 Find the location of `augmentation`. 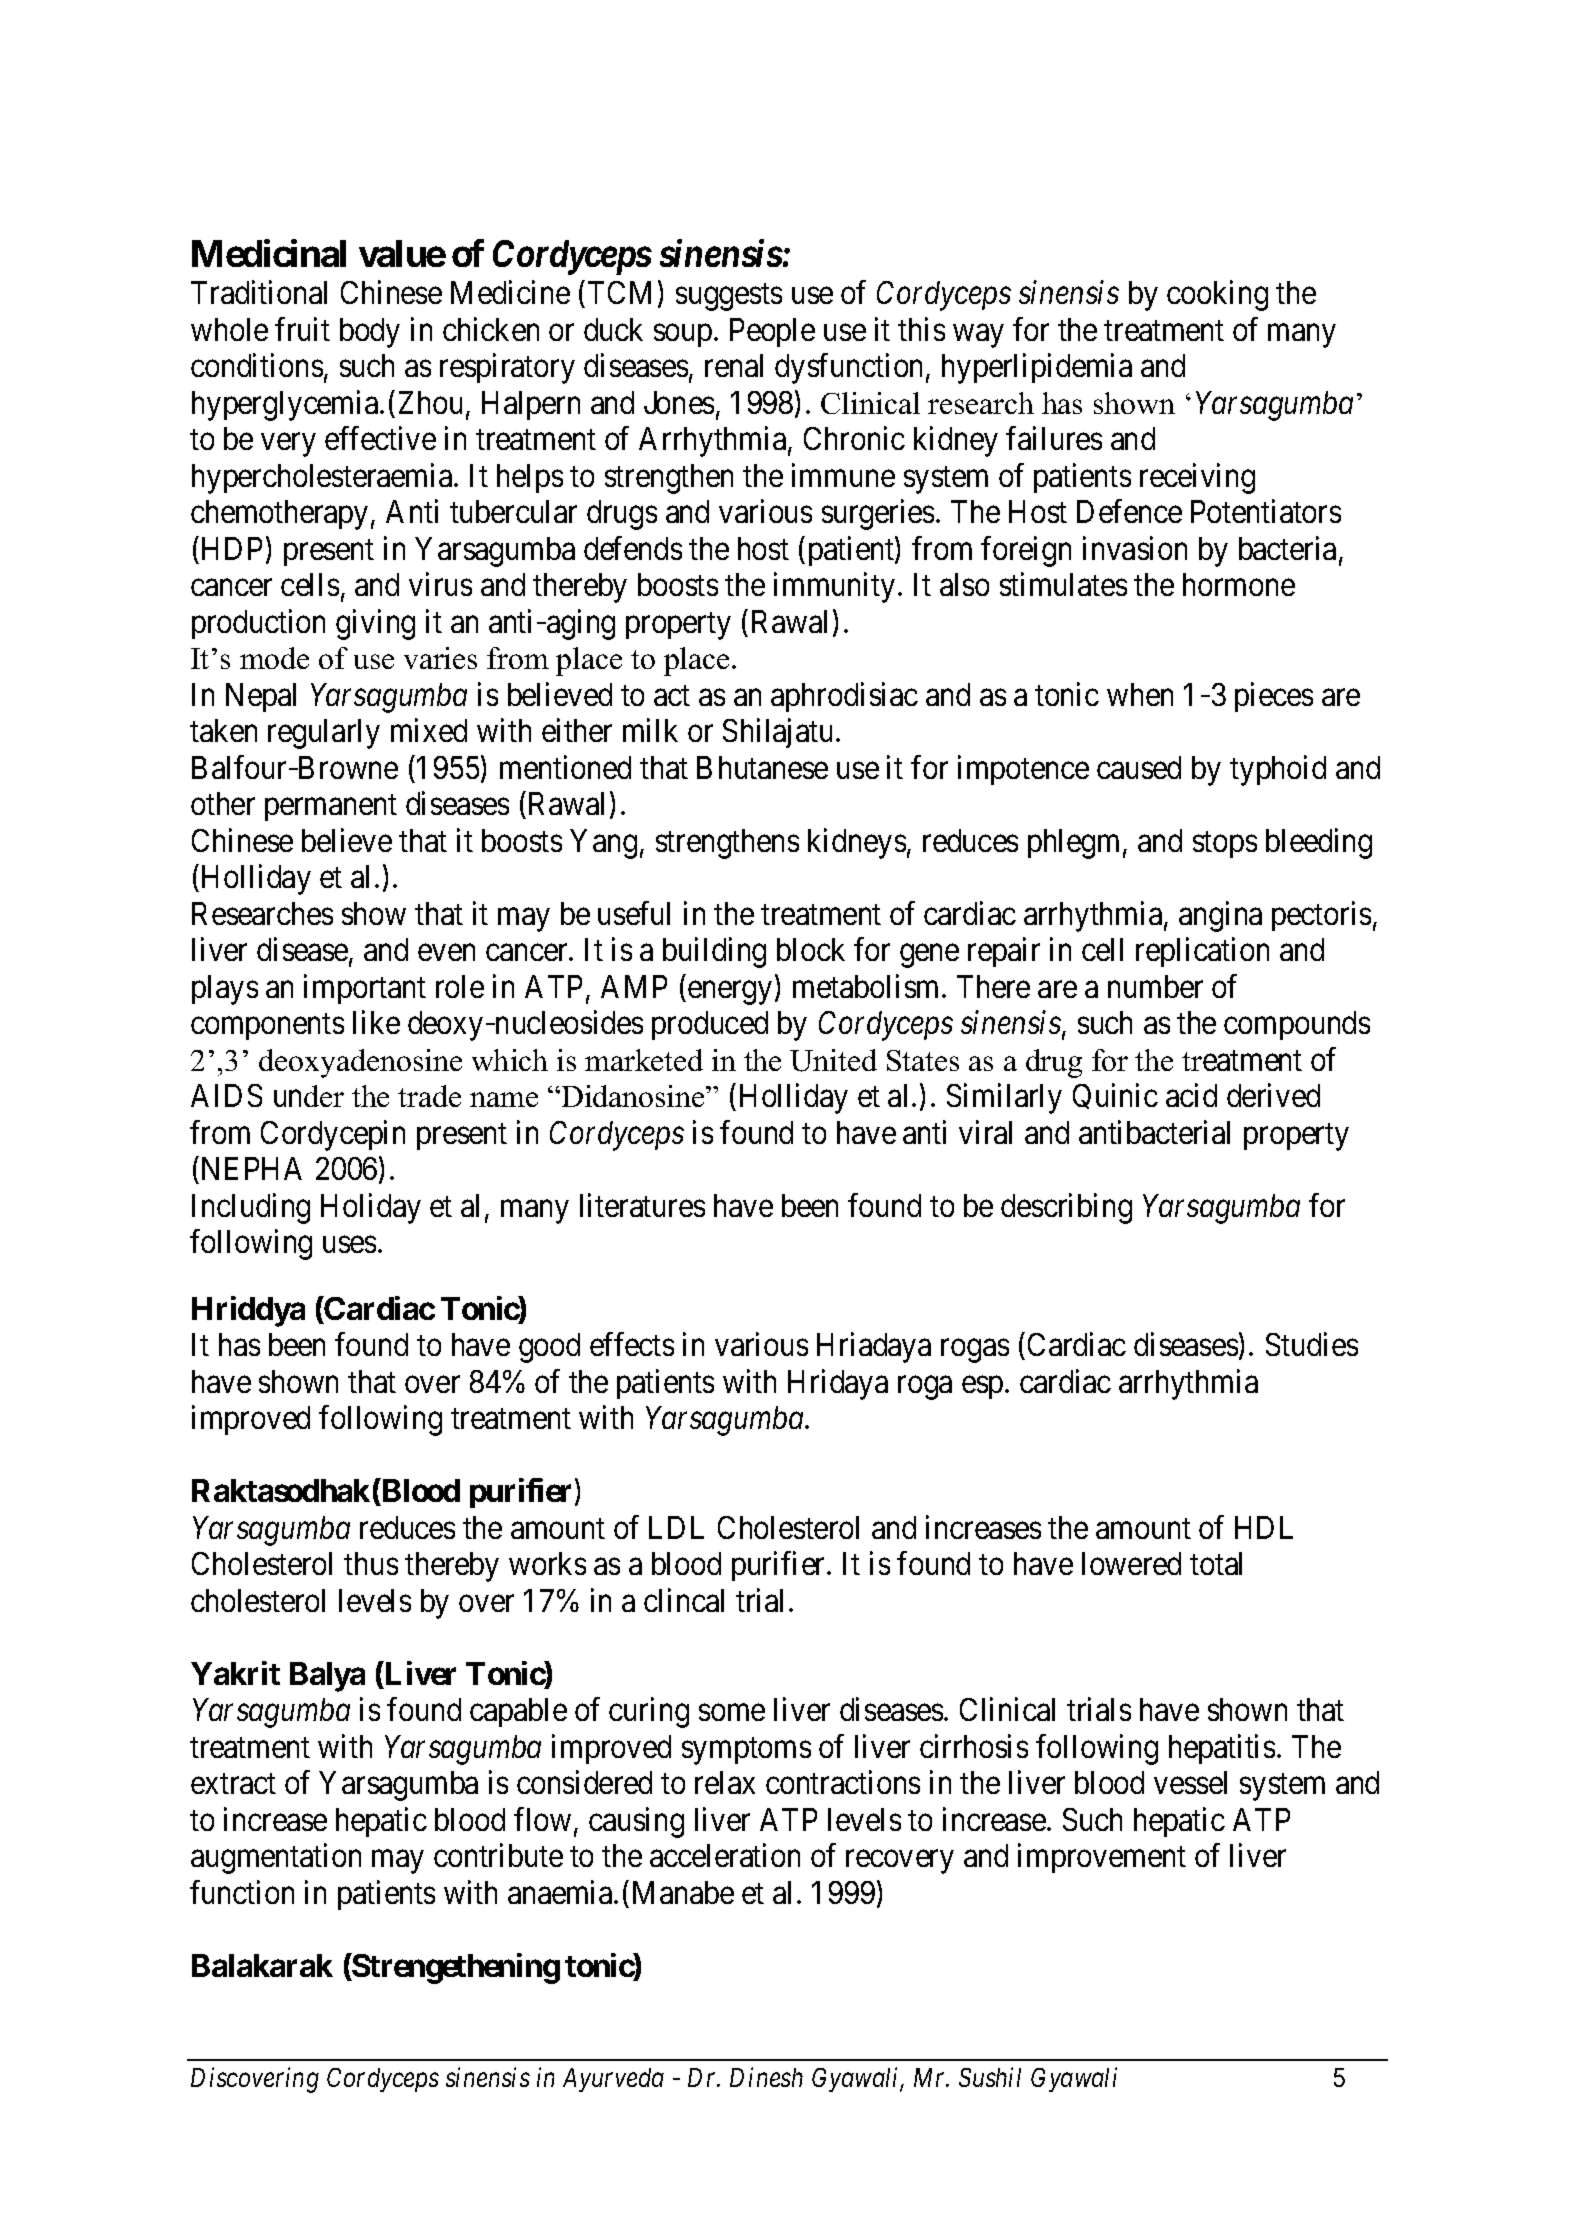

augmentation is located at coordinates (276, 1859).
